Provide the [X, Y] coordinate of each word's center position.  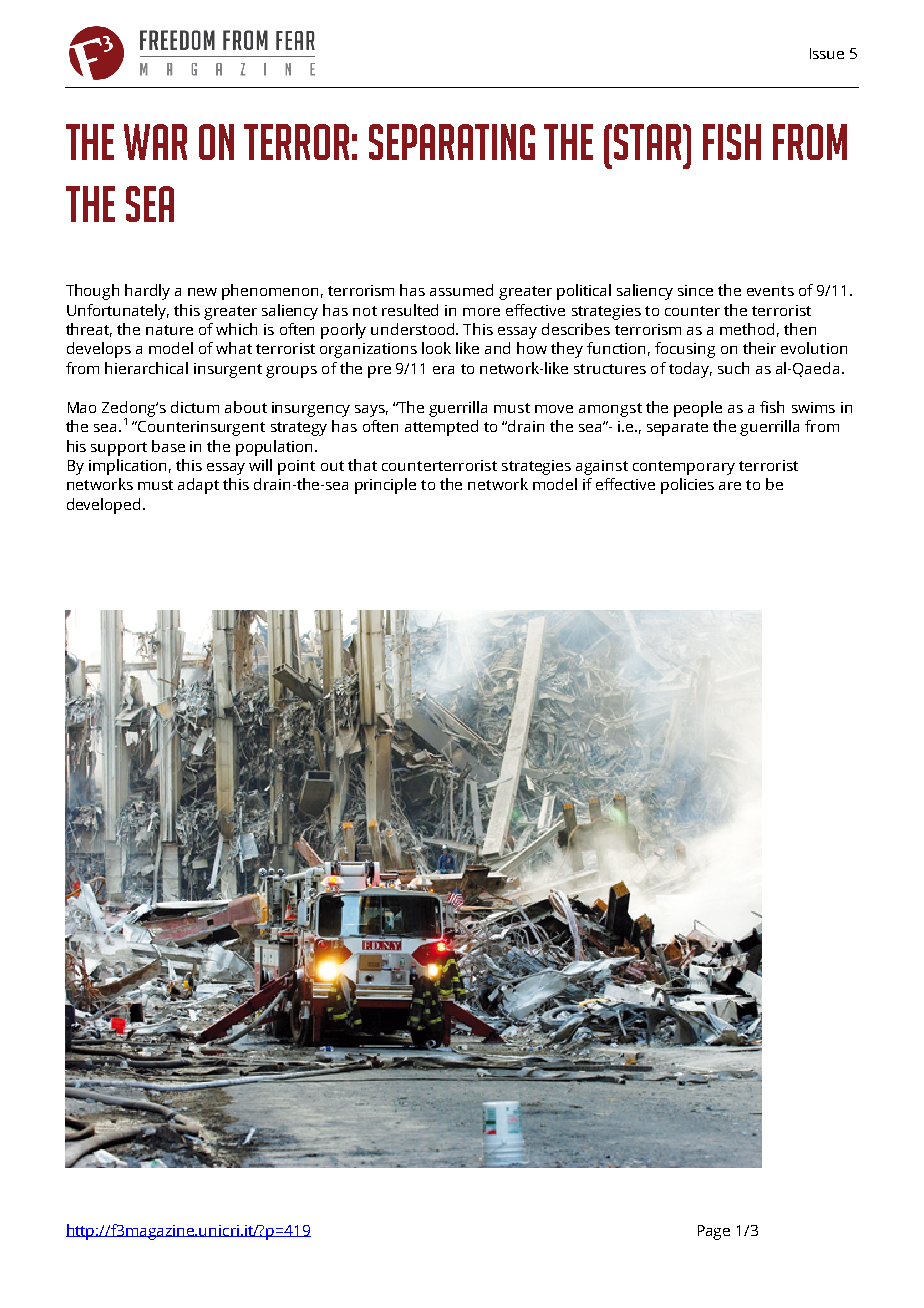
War [155, 142]
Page [714, 1232]
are [730, 486]
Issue [827, 53]
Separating [452, 142]
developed [103, 506]
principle [385, 486]
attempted [441, 428]
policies [687, 486]
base [168, 446]
